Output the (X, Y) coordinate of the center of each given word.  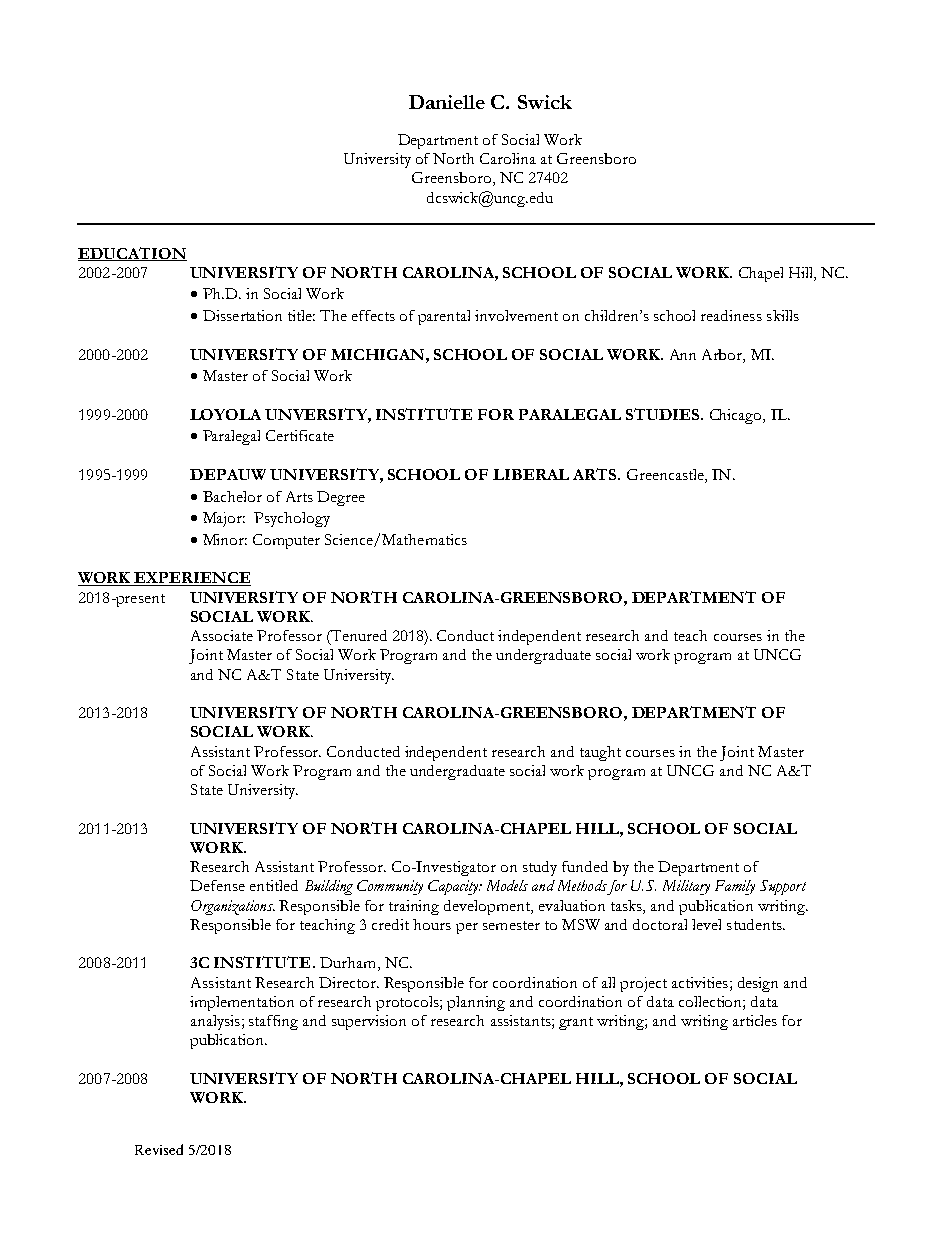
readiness (731, 315)
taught (600, 753)
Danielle (447, 102)
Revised (159, 1149)
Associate (222, 635)
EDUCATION (132, 254)
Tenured (358, 637)
